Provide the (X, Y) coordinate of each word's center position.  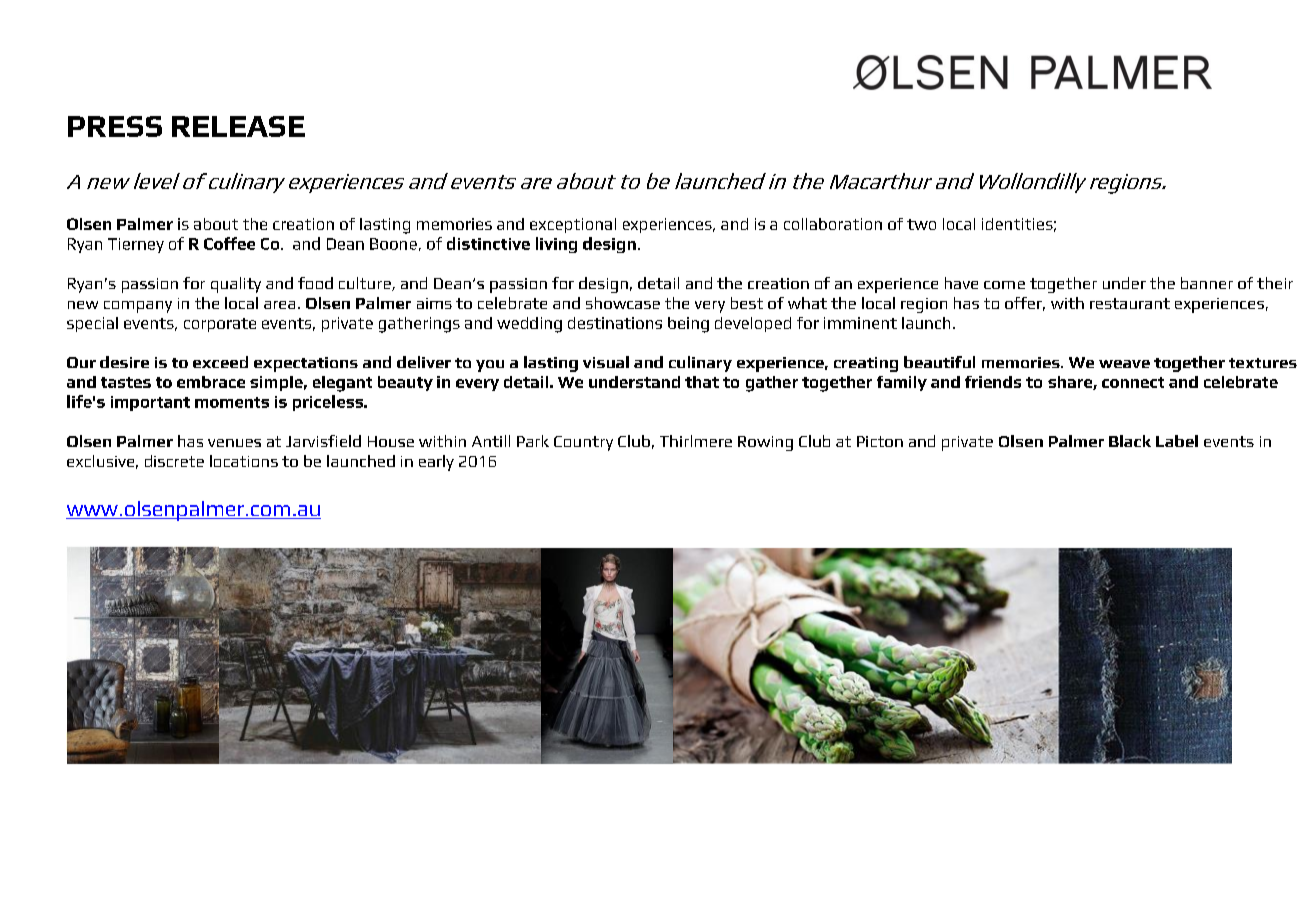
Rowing (765, 443)
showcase (623, 303)
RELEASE (238, 126)
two (921, 224)
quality (236, 285)
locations (244, 461)
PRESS (115, 126)
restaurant (1130, 303)
